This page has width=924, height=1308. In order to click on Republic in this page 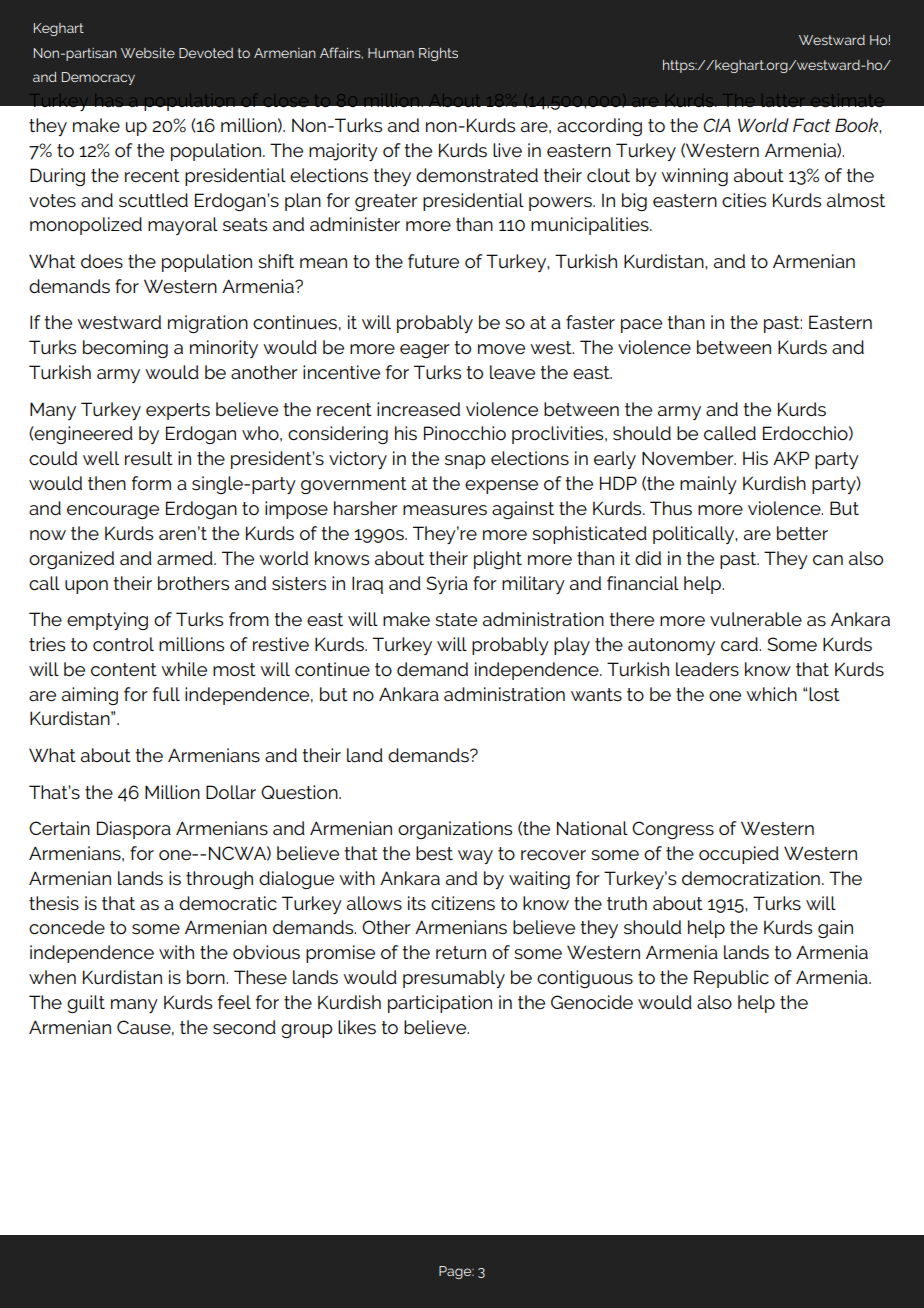, I will do `click(731, 979)`.
